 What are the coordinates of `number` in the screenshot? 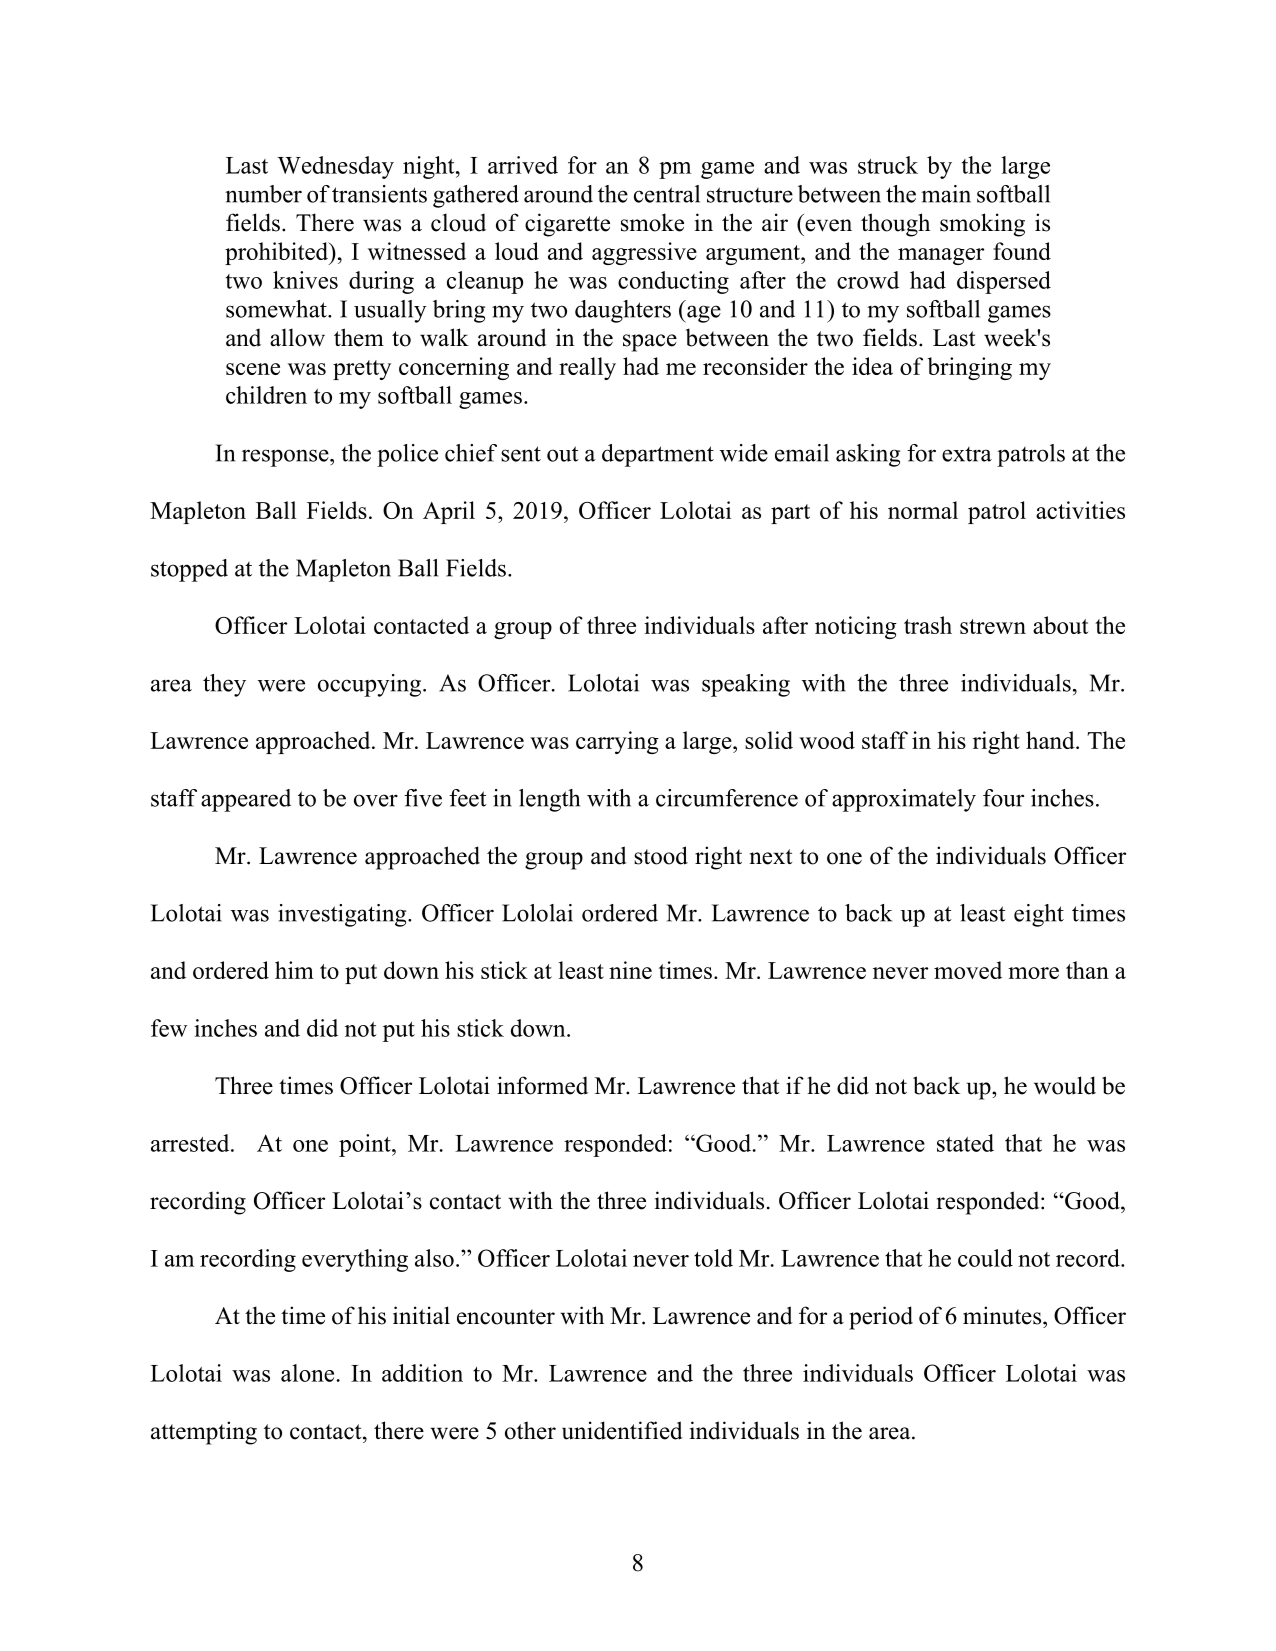 It's located at (263, 194).
